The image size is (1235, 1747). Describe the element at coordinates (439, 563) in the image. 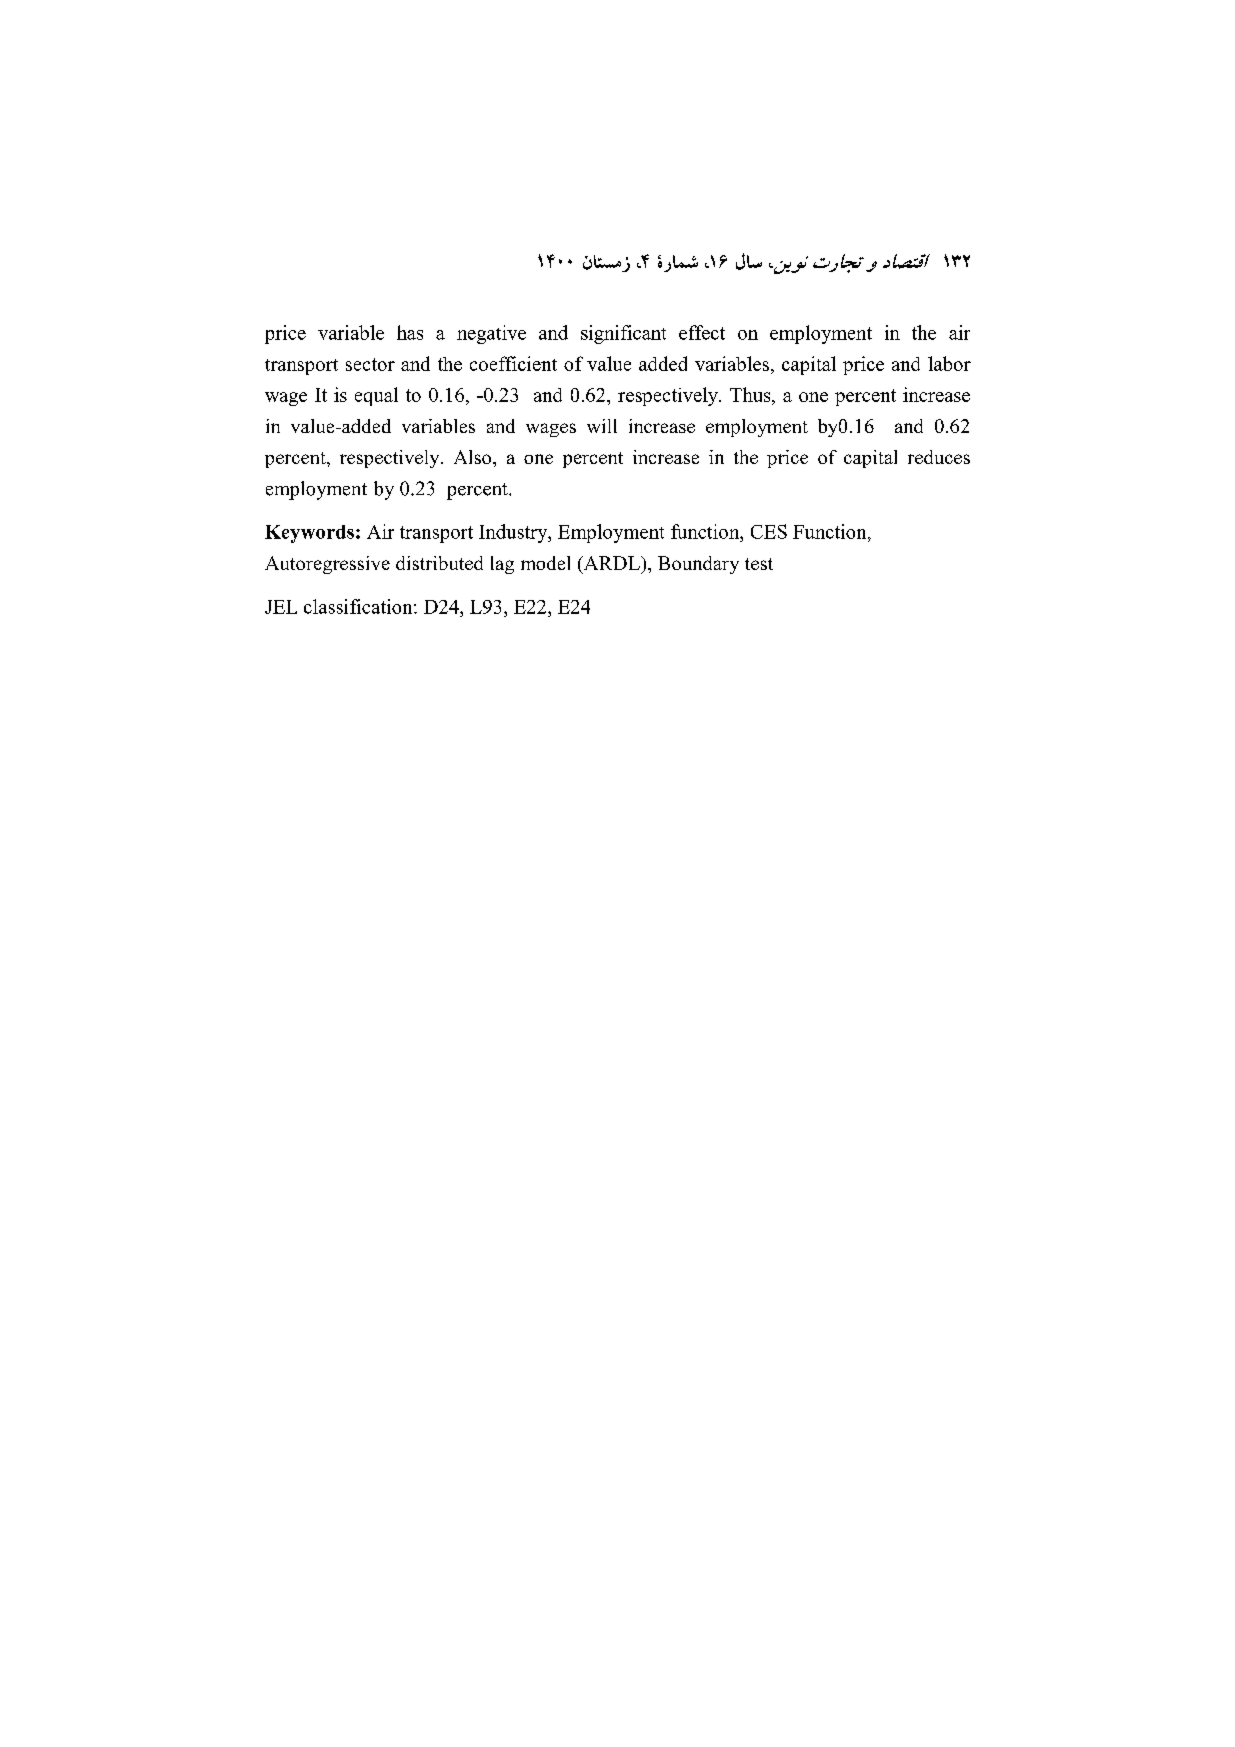

I see `distributed` at that location.
